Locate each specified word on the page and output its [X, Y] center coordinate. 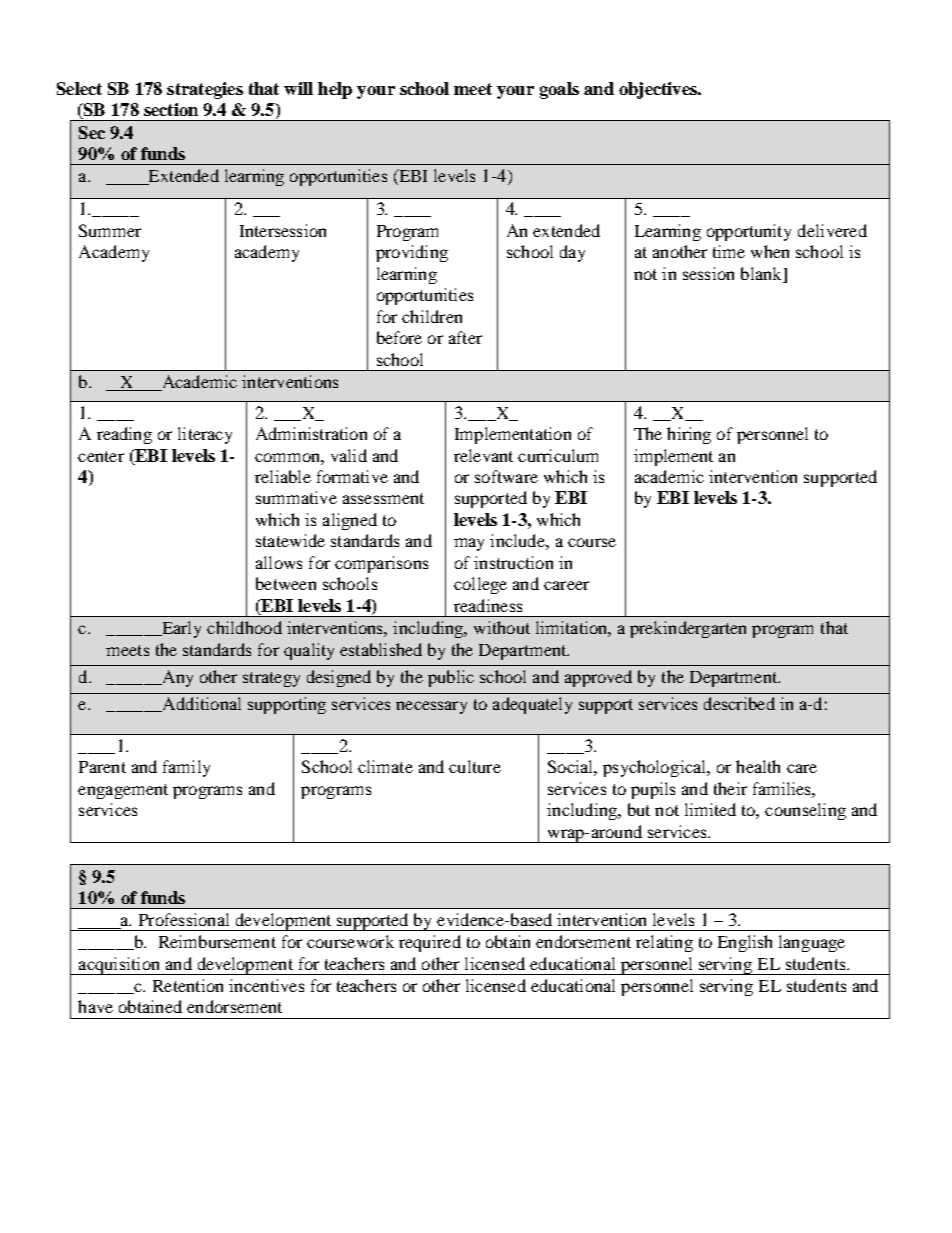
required [430, 943]
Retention [188, 985]
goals [559, 90]
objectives [659, 90]
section [171, 109]
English [745, 943]
